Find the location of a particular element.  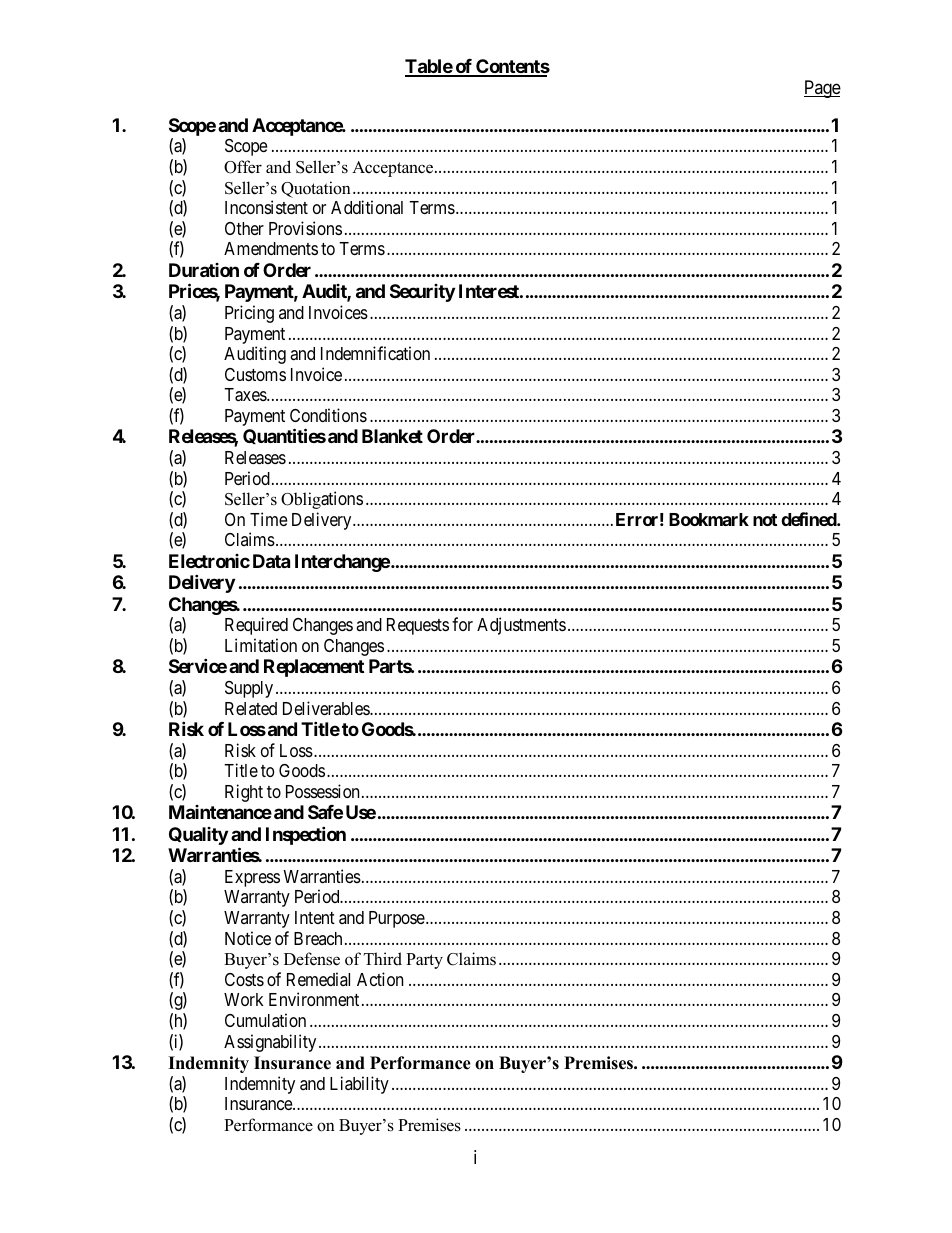

Additional is located at coordinates (367, 207).
